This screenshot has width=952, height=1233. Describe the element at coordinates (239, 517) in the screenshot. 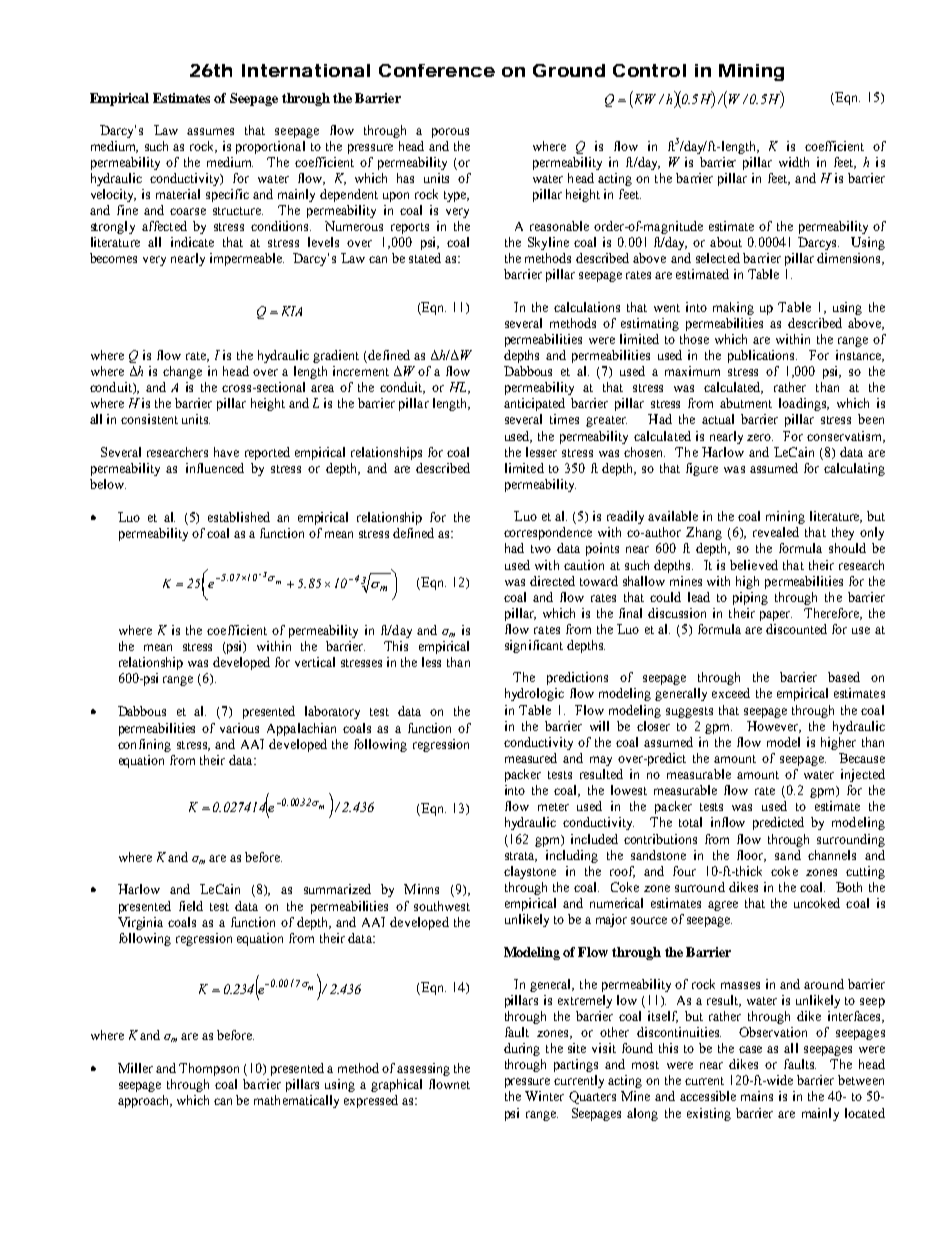

I see `established` at that location.
